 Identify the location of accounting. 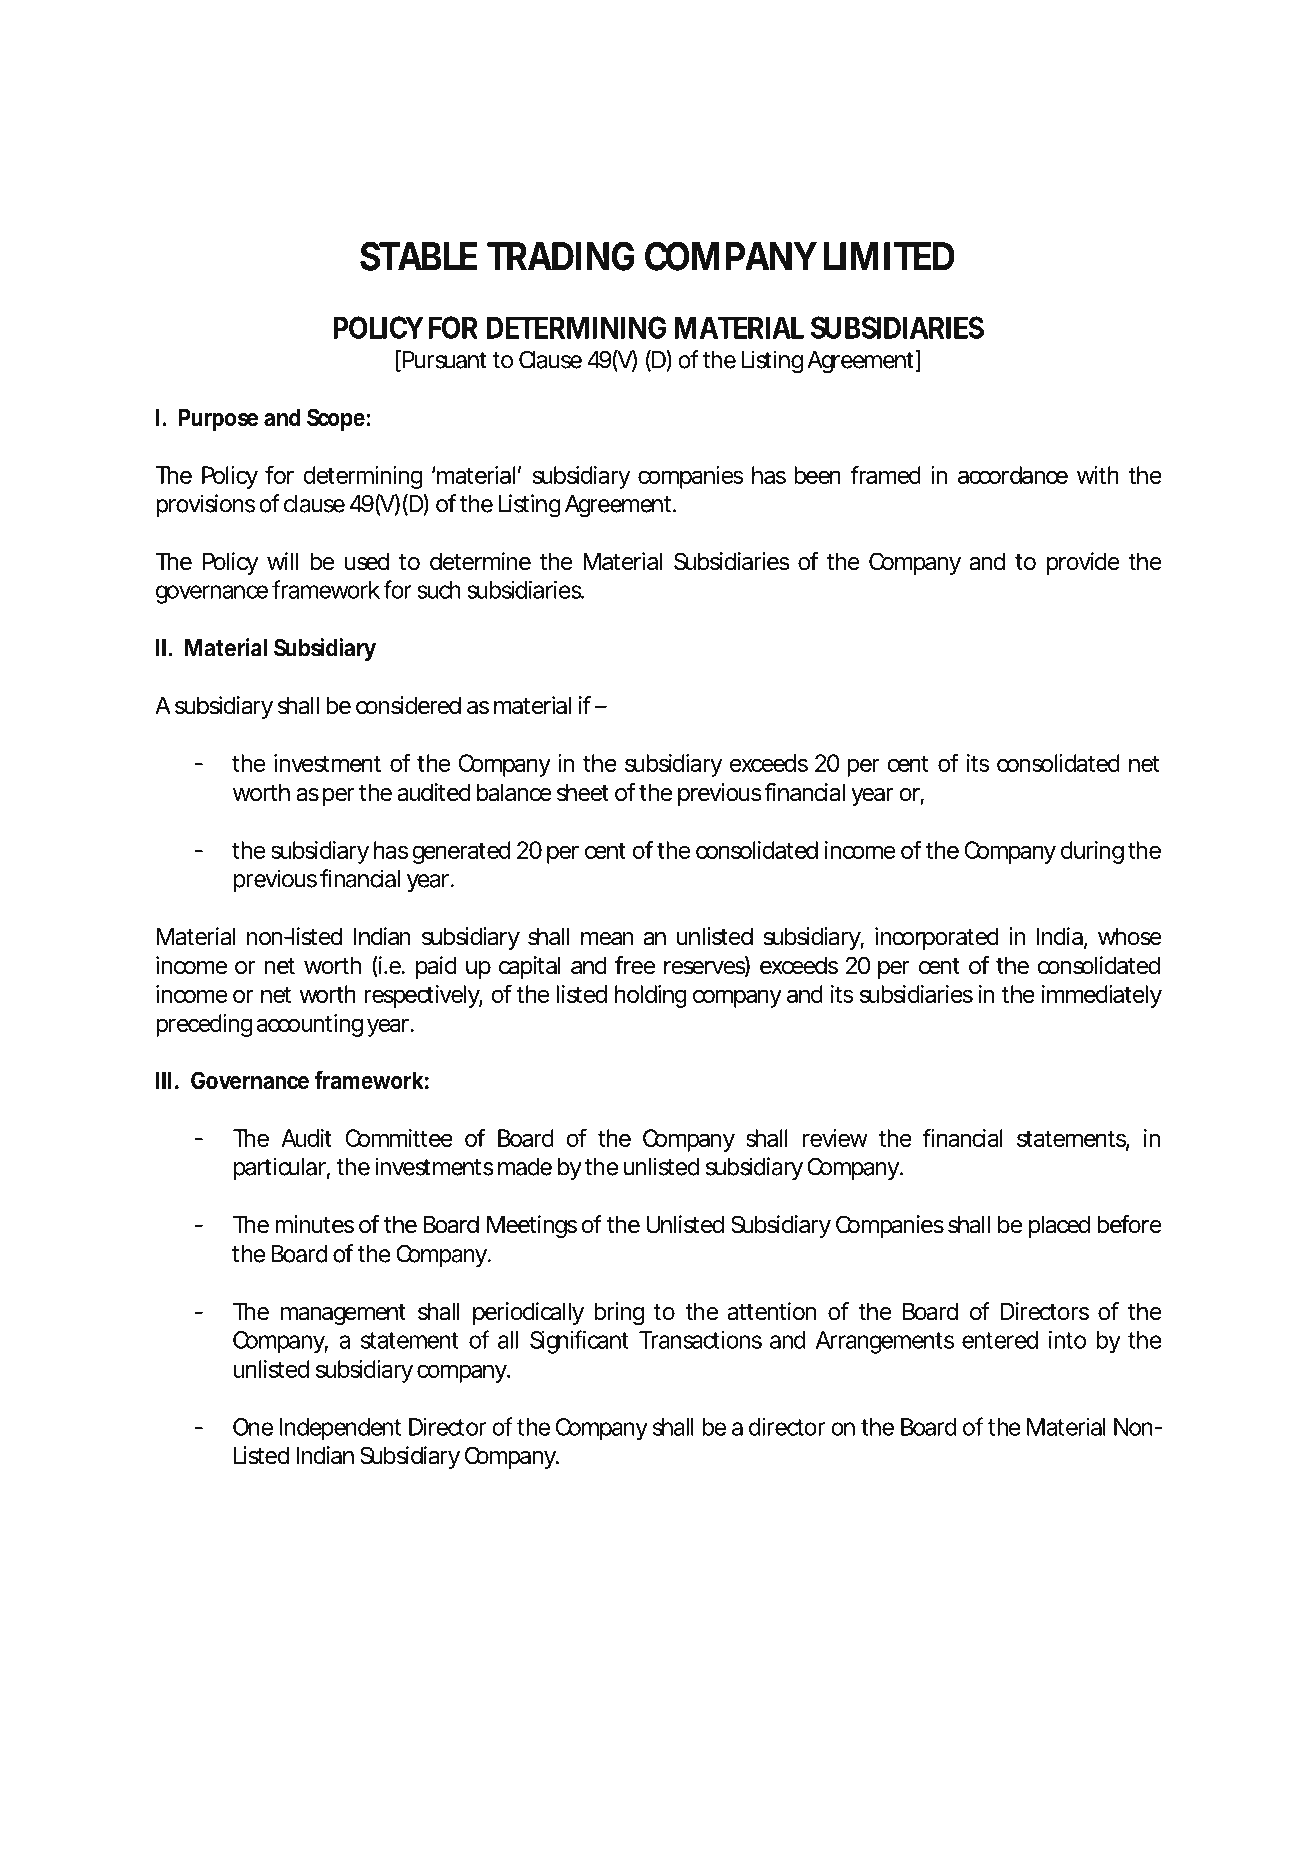
(310, 1025).
